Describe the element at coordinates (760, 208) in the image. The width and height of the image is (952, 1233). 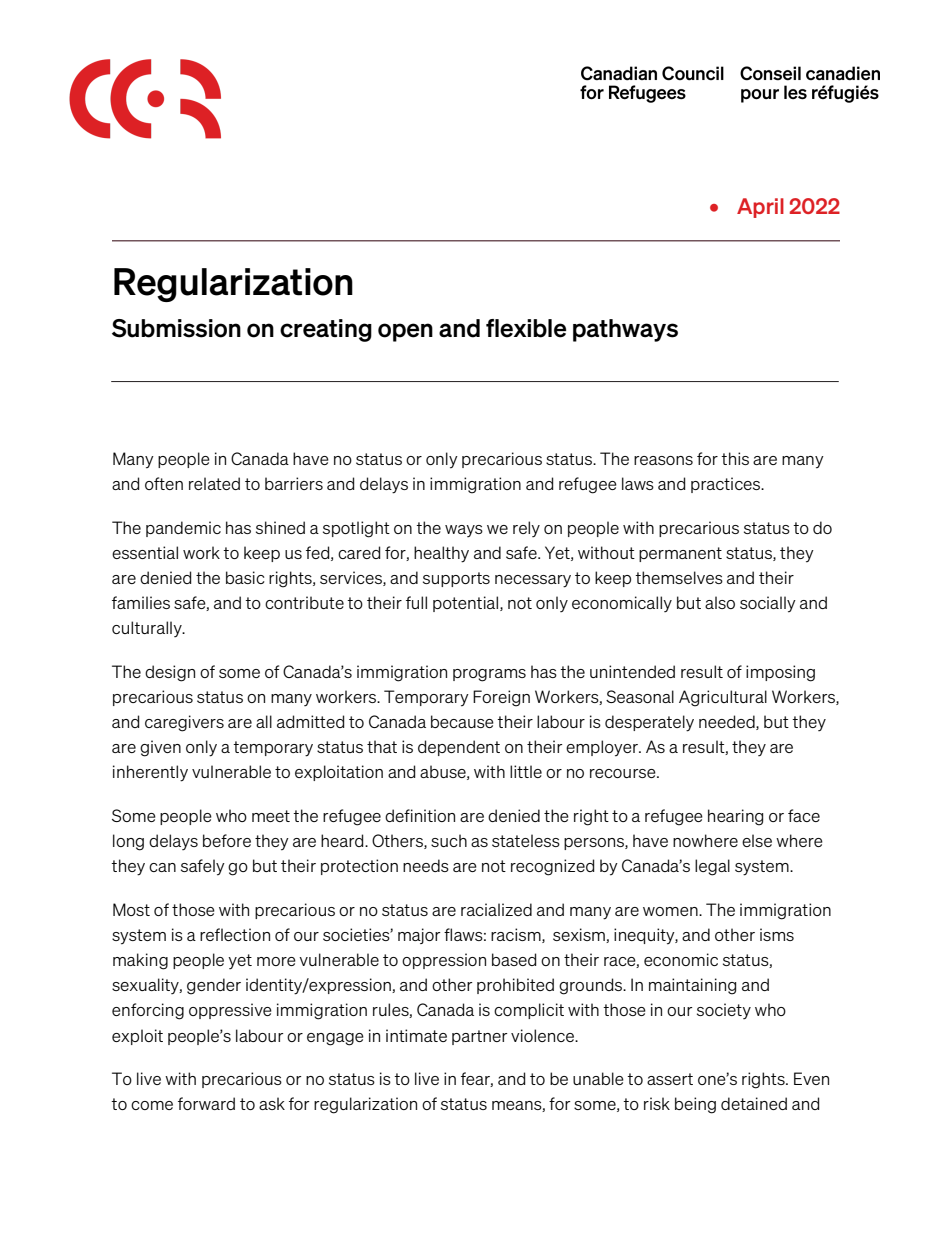
I see `April` at that location.
